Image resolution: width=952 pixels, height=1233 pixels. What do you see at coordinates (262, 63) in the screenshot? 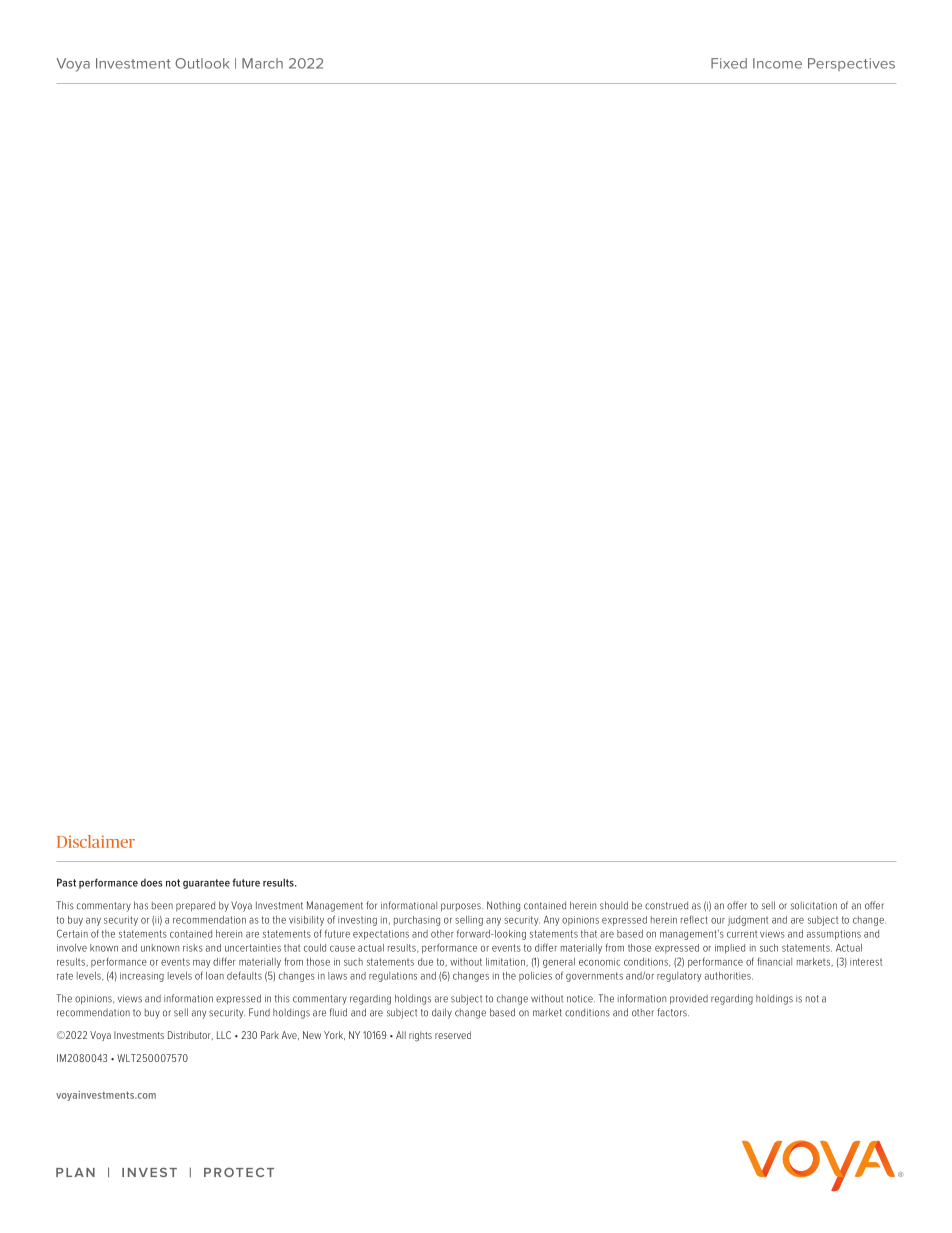
I see `March` at bounding box center [262, 63].
